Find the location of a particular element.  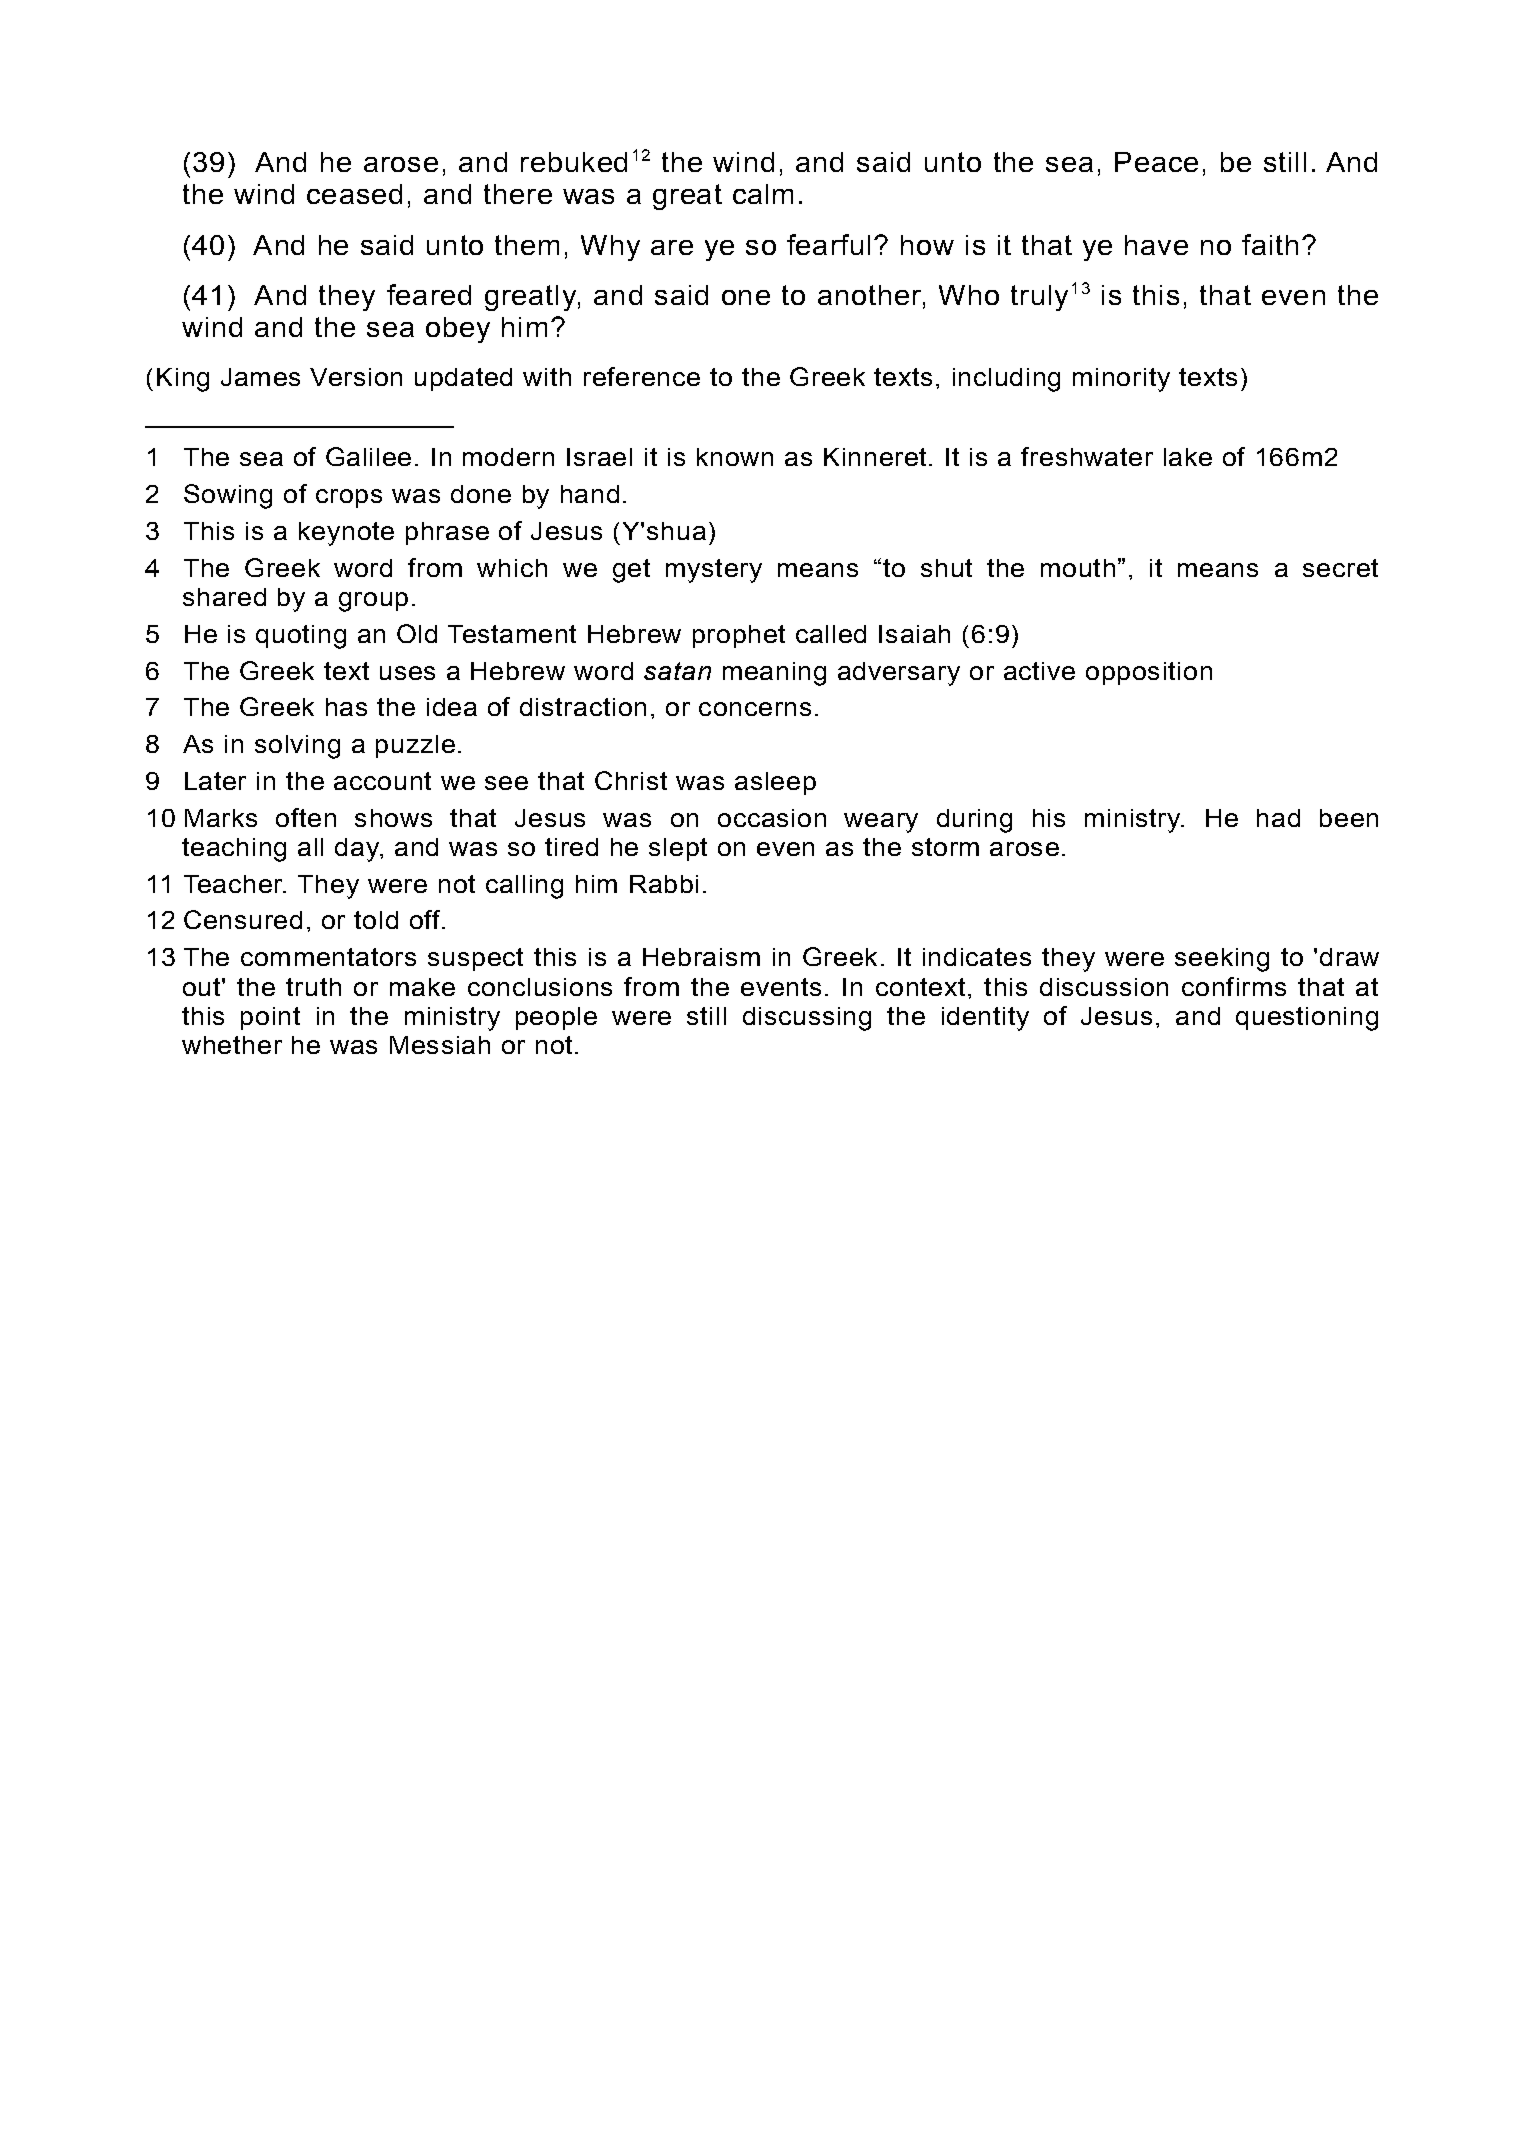

concerns is located at coordinates (755, 709).
